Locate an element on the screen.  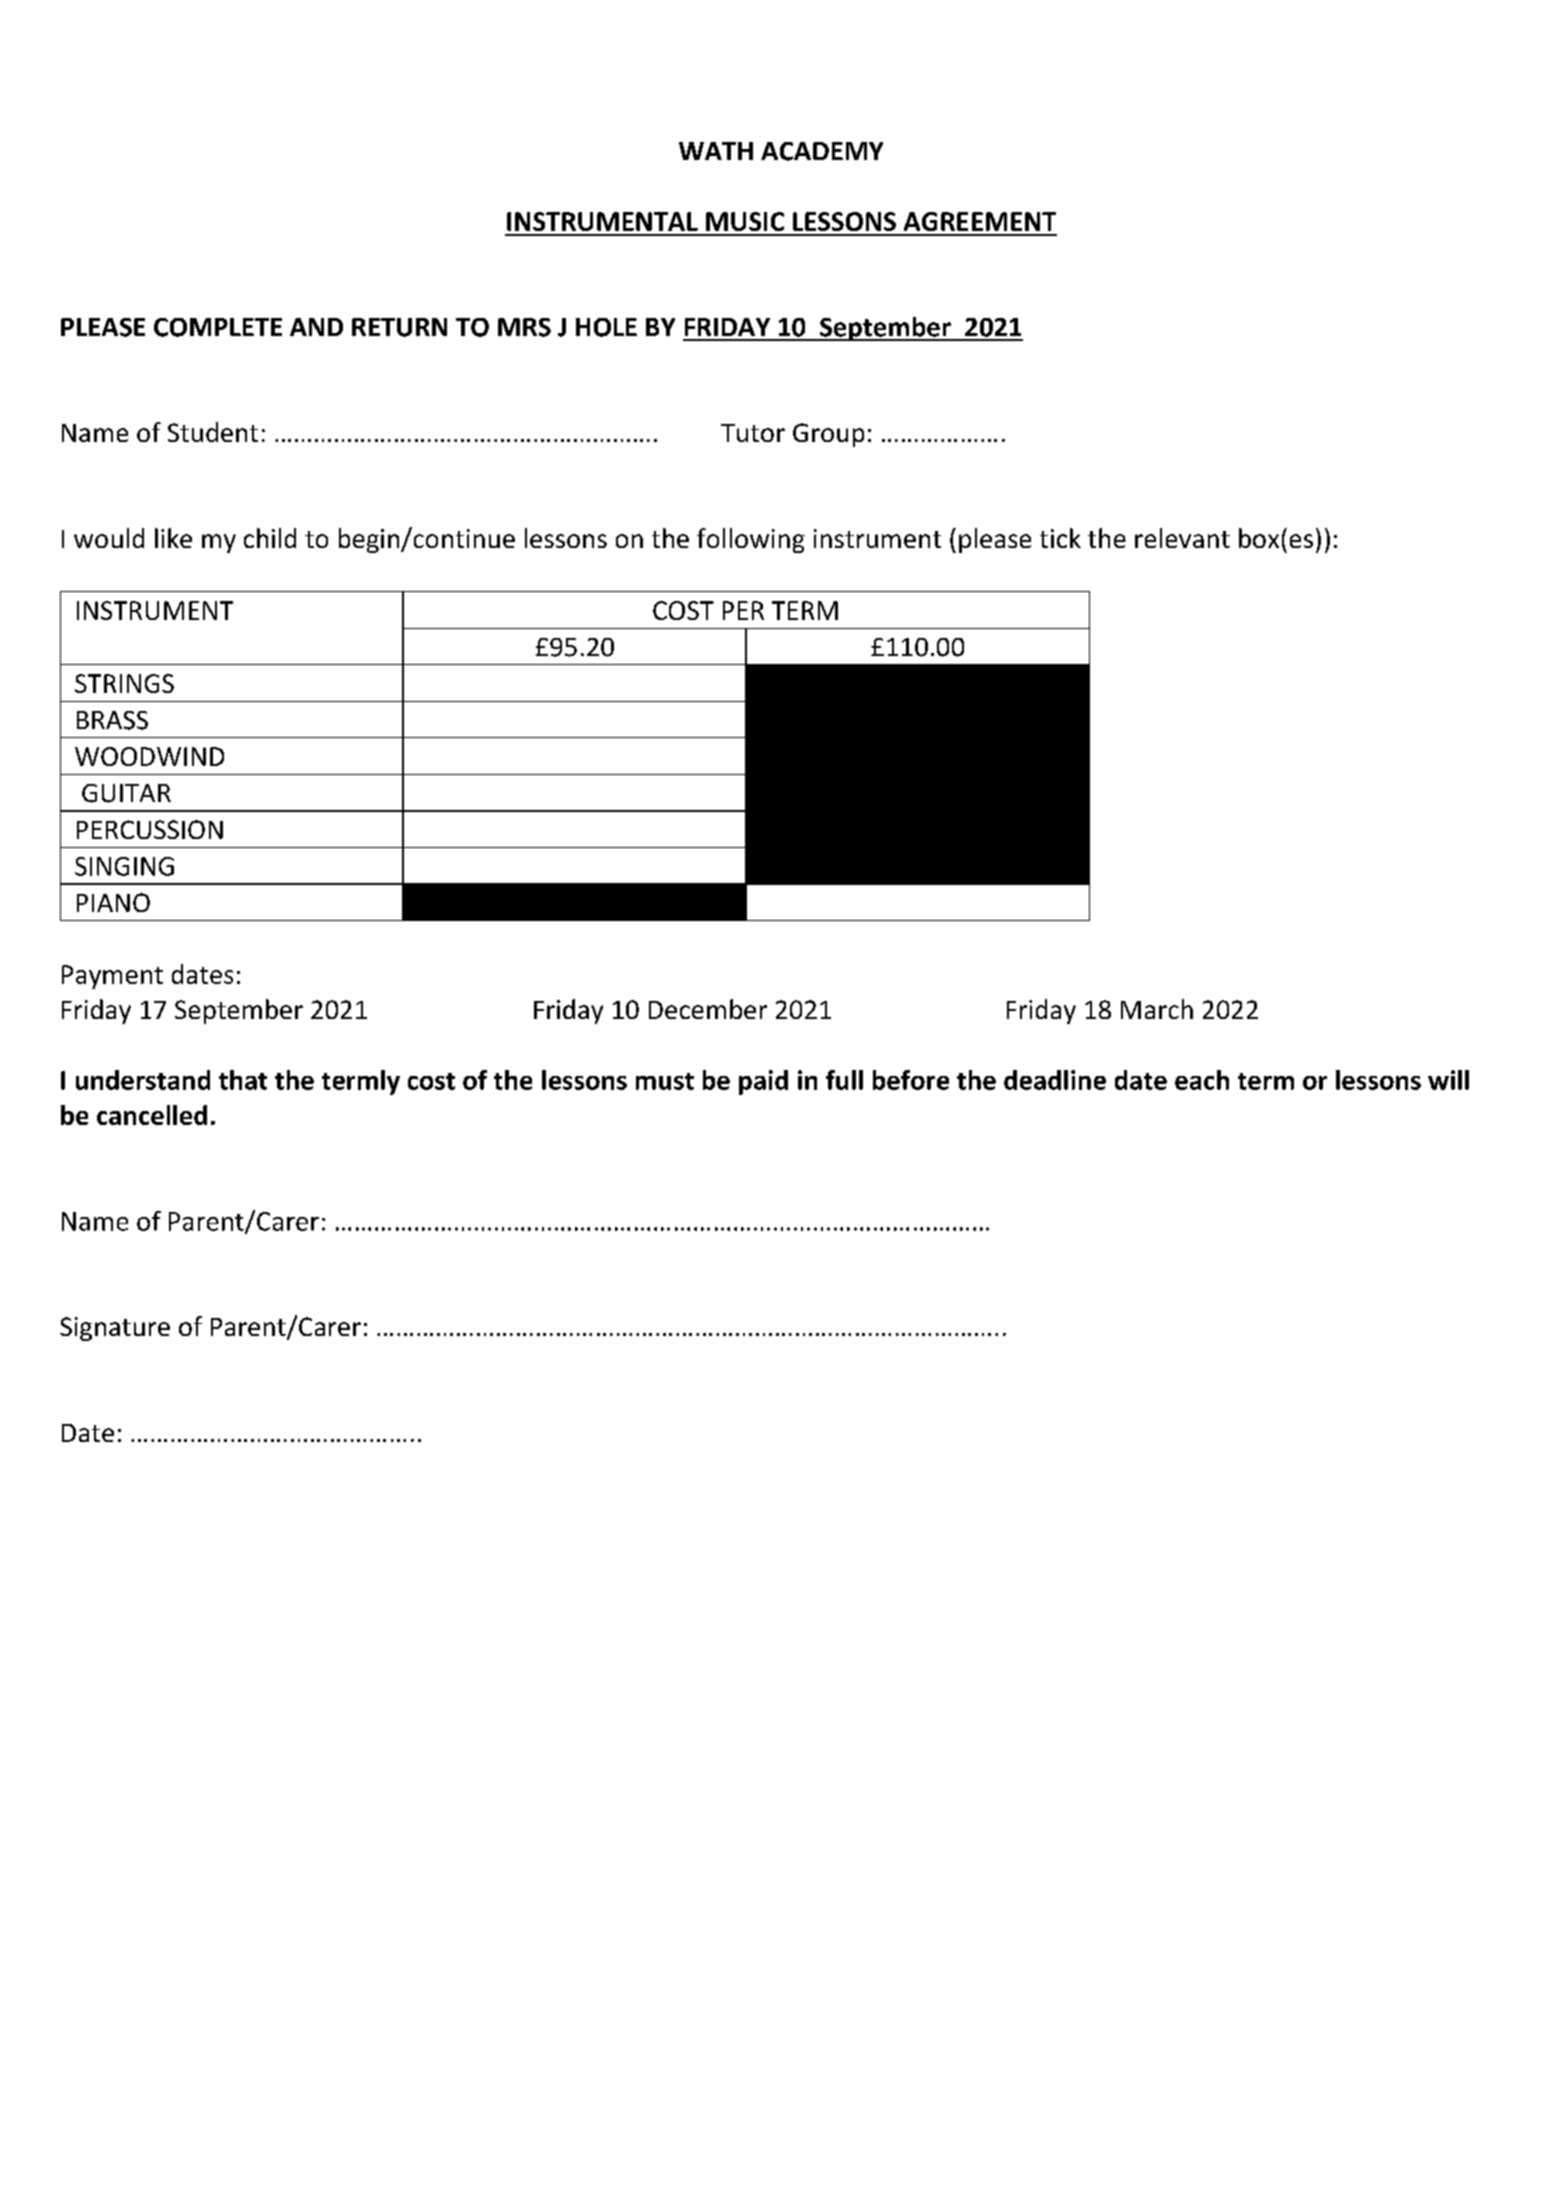
ACADEMY is located at coordinates (822, 151).
